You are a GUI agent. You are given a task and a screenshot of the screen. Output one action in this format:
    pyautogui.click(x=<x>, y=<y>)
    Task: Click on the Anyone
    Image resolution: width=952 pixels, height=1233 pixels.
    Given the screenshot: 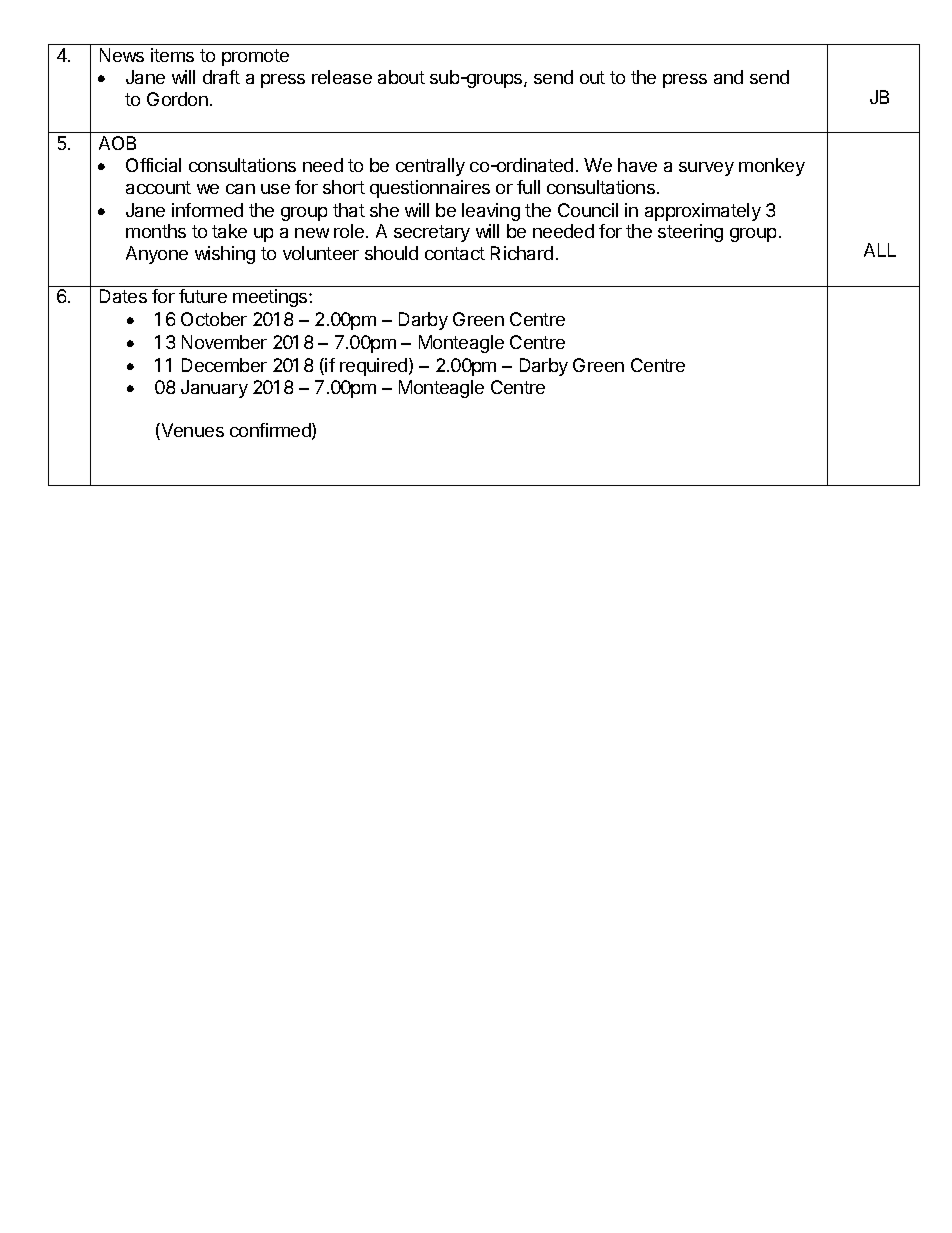 What is the action you would take?
    pyautogui.click(x=157, y=255)
